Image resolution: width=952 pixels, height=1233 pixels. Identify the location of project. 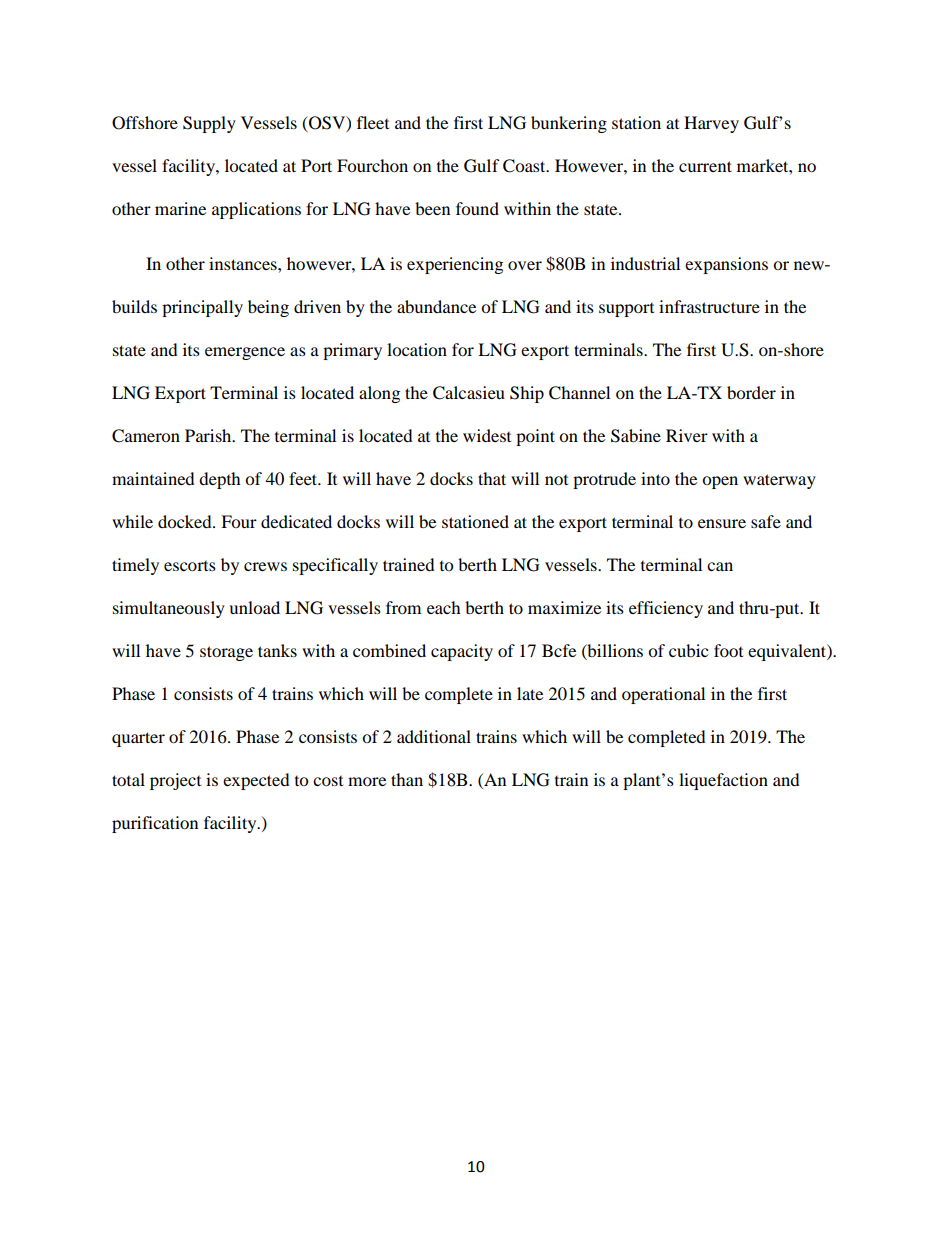
(175, 781).
